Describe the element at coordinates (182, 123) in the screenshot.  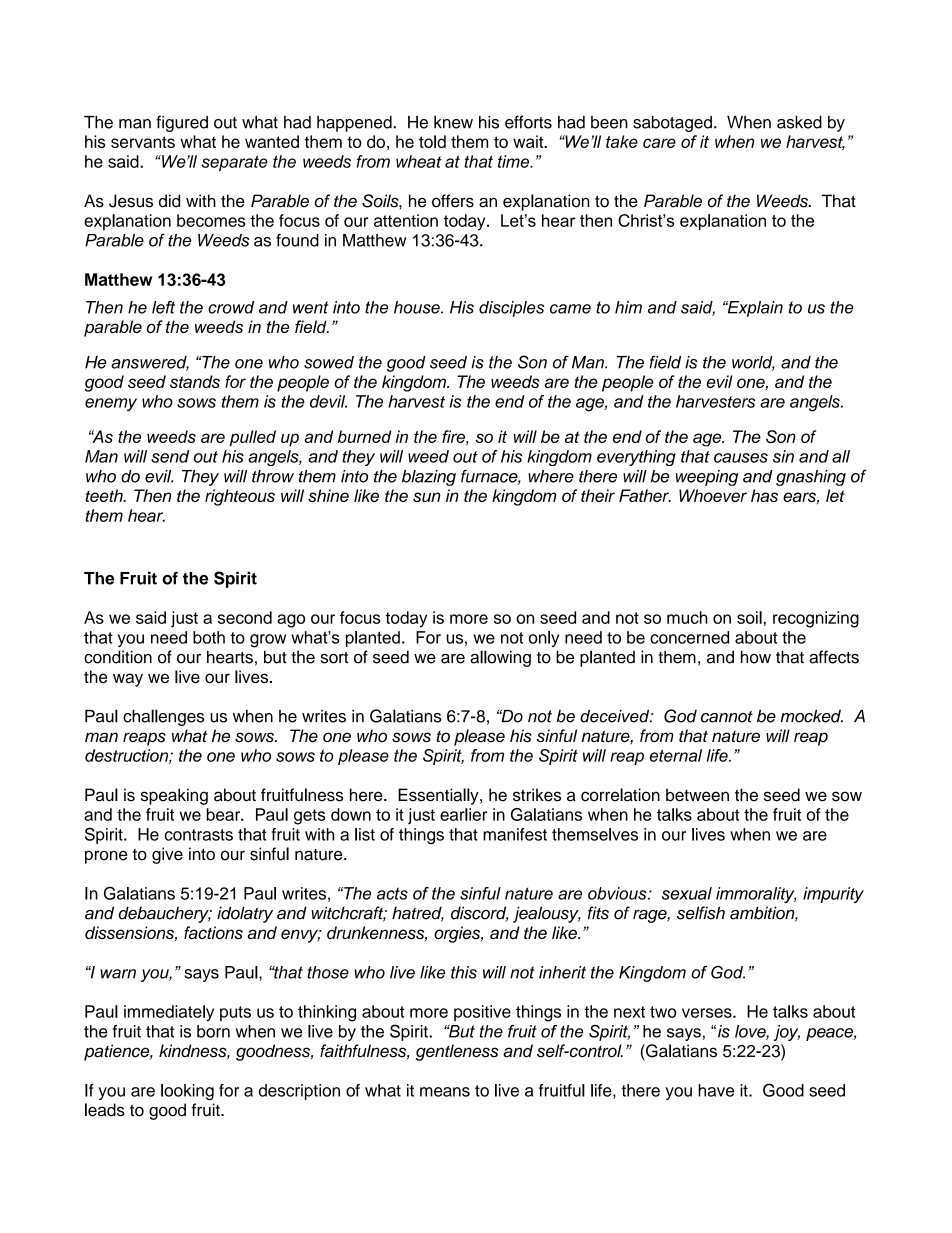
I see `figured` at that location.
